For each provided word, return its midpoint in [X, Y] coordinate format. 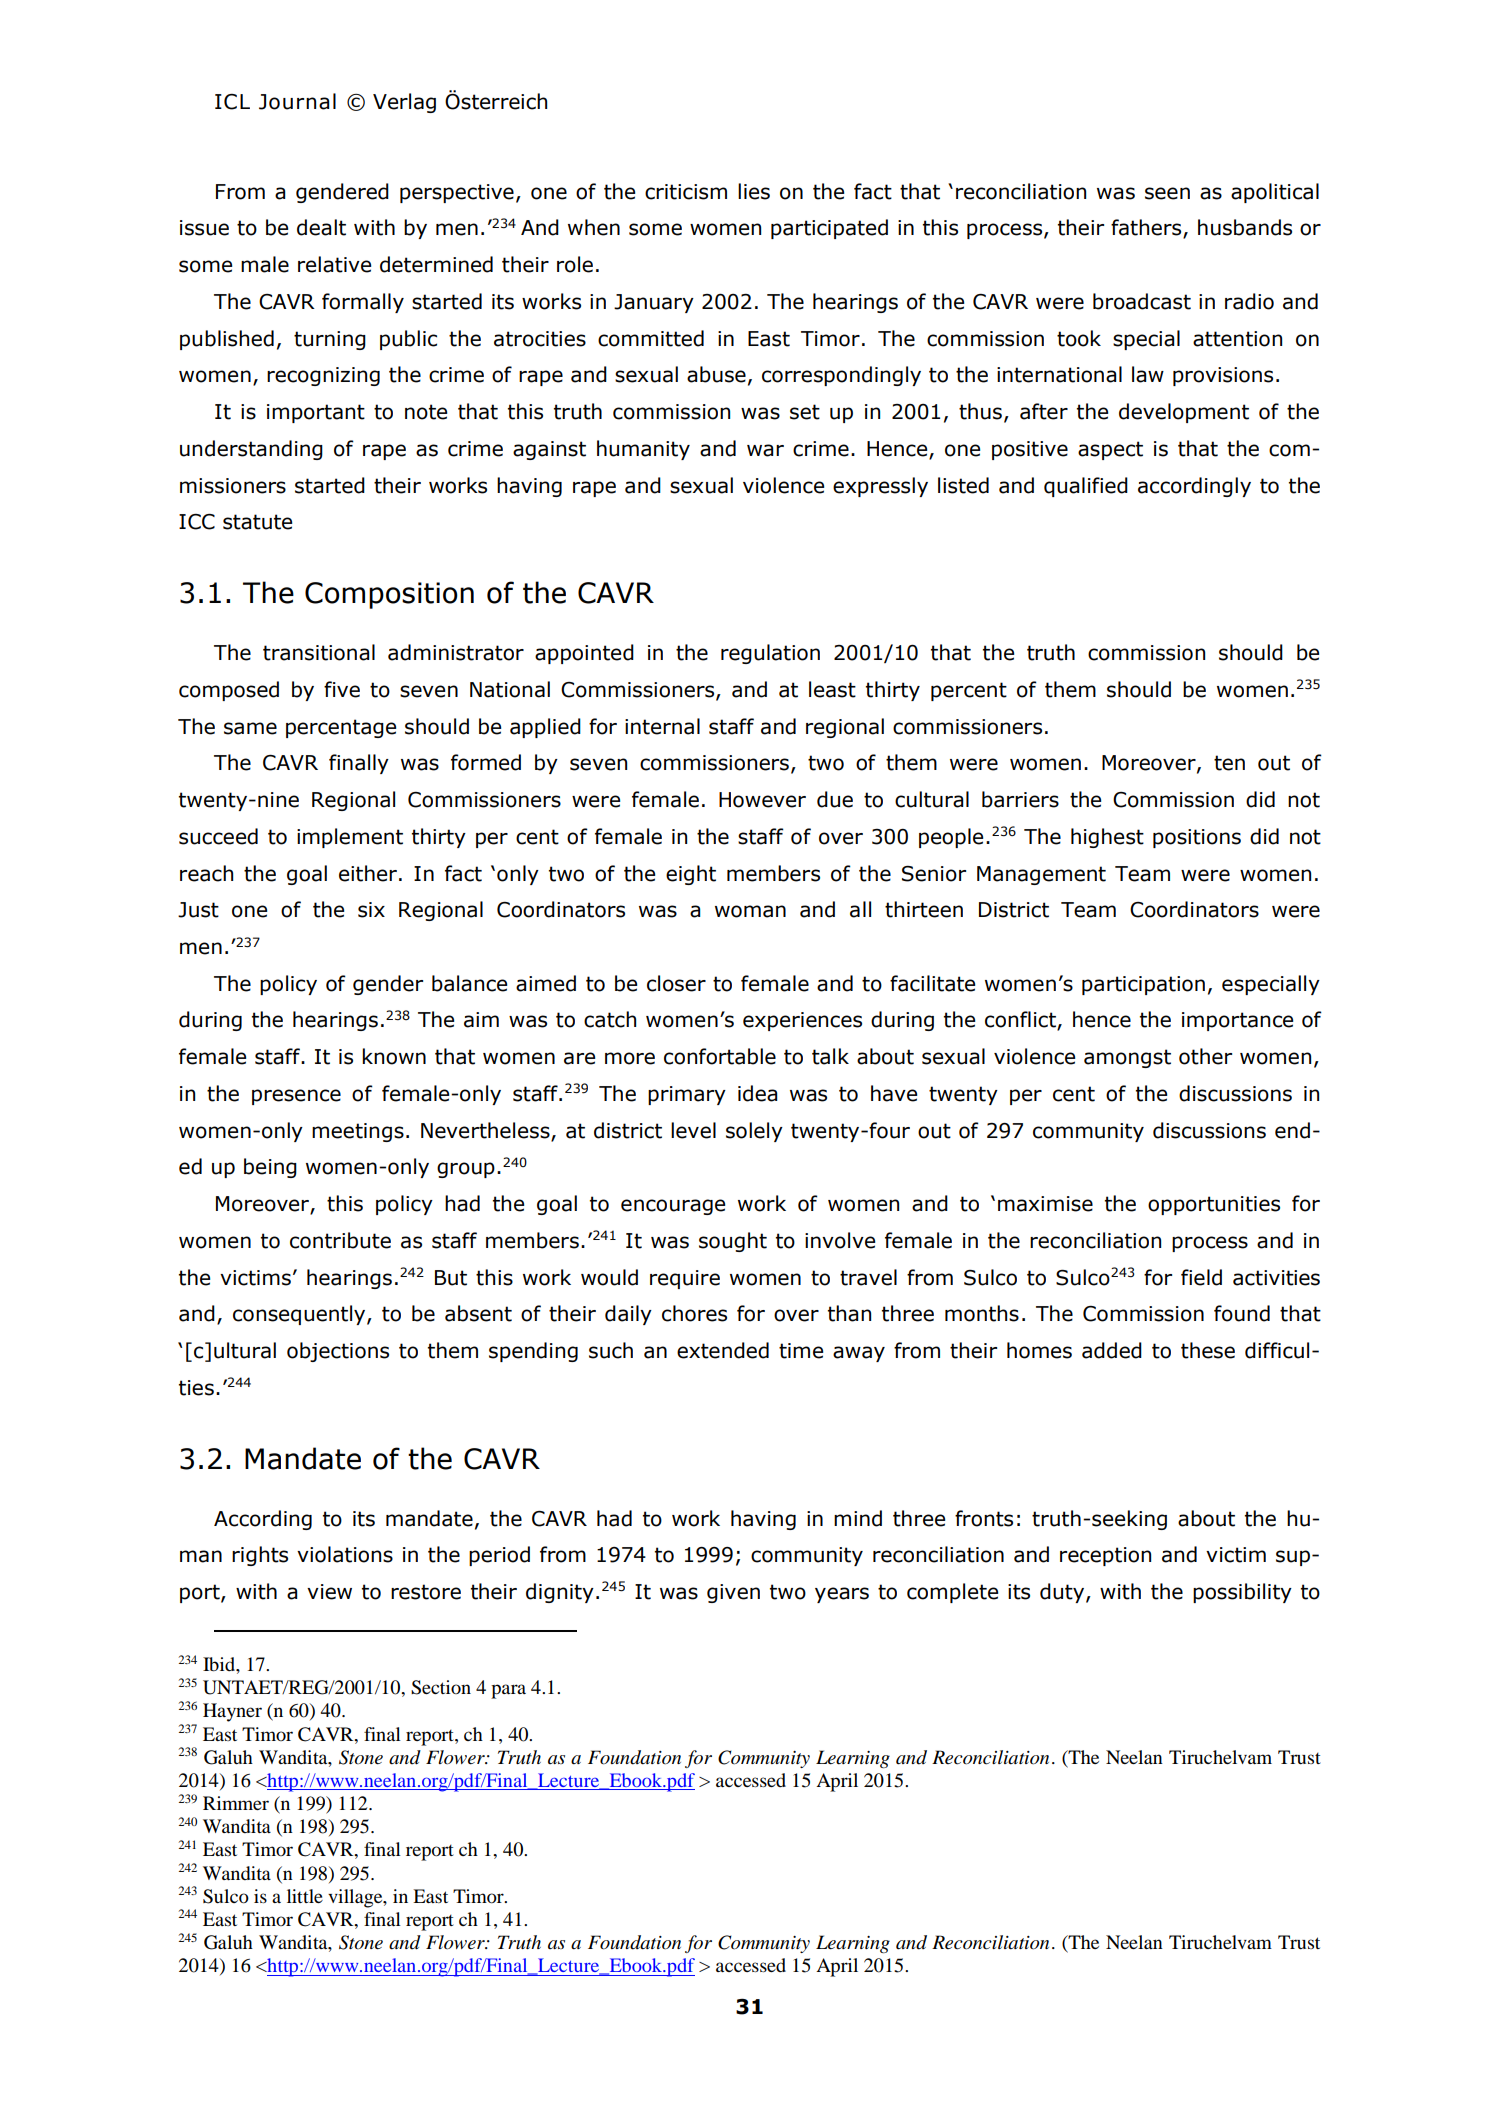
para [508, 1691]
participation [1143, 985]
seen [1167, 193]
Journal [297, 101]
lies [754, 191]
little [305, 1896]
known [394, 1056]
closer [676, 983]
